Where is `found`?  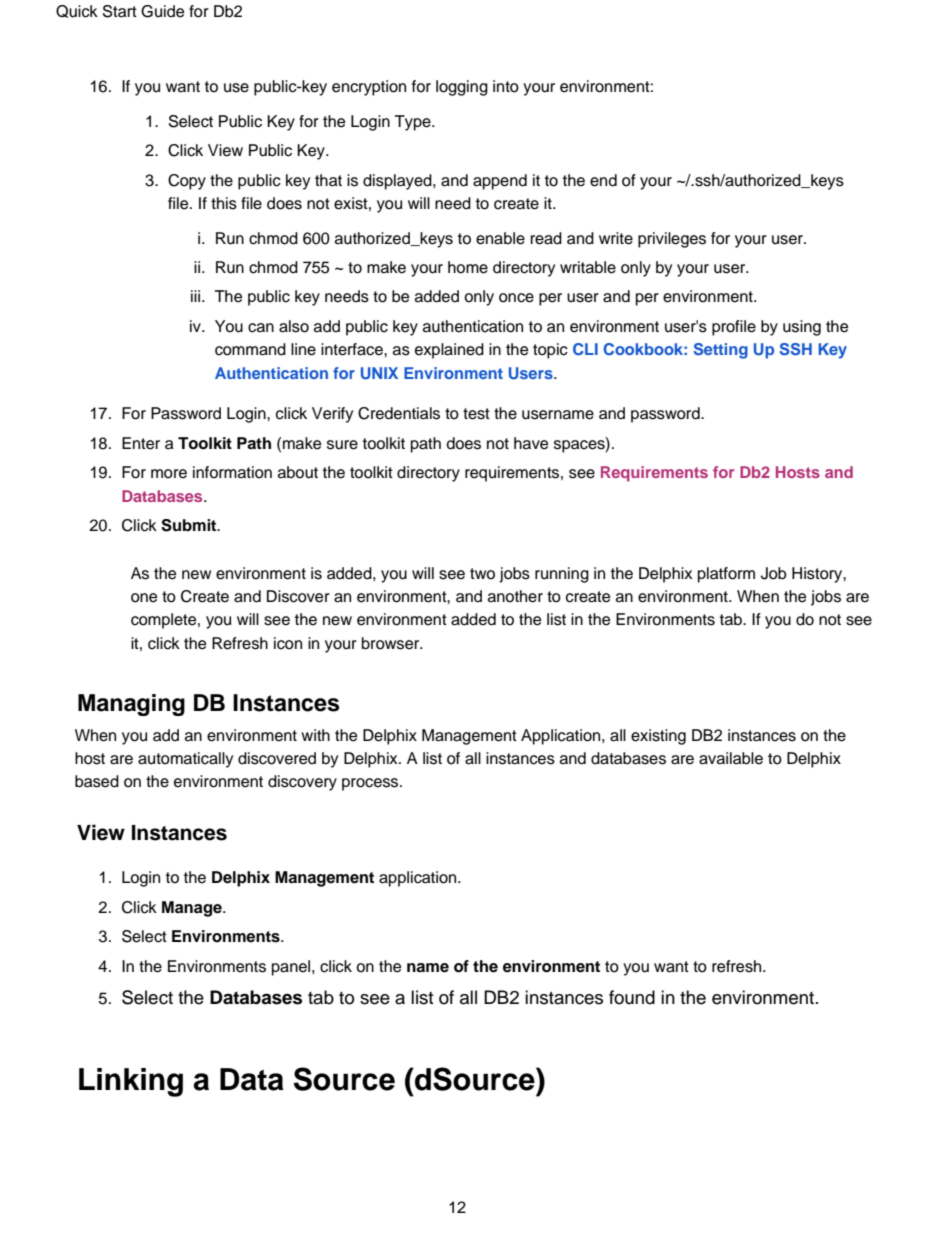
found is located at coordinates (632, 997).
